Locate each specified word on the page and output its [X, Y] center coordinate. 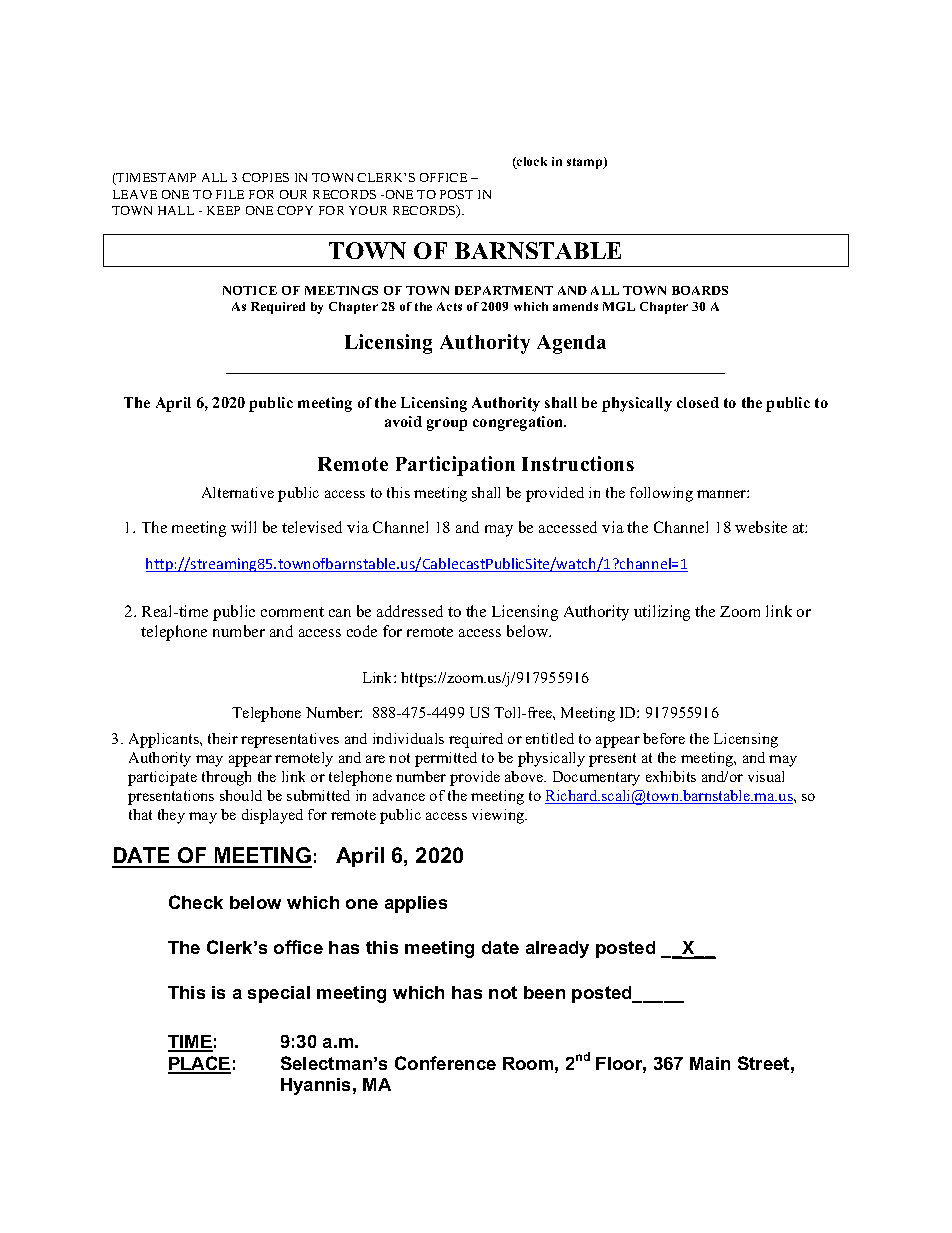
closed [698, 402]
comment [292, 612]
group [447, 425]
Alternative [238, 492]
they [171, 816]
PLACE [199, 1064]
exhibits [671, 776]
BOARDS [700, 290]
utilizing [662, 613]
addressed [410, 611]
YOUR [368, 210]
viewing [499, 816]
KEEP [223, 210]
